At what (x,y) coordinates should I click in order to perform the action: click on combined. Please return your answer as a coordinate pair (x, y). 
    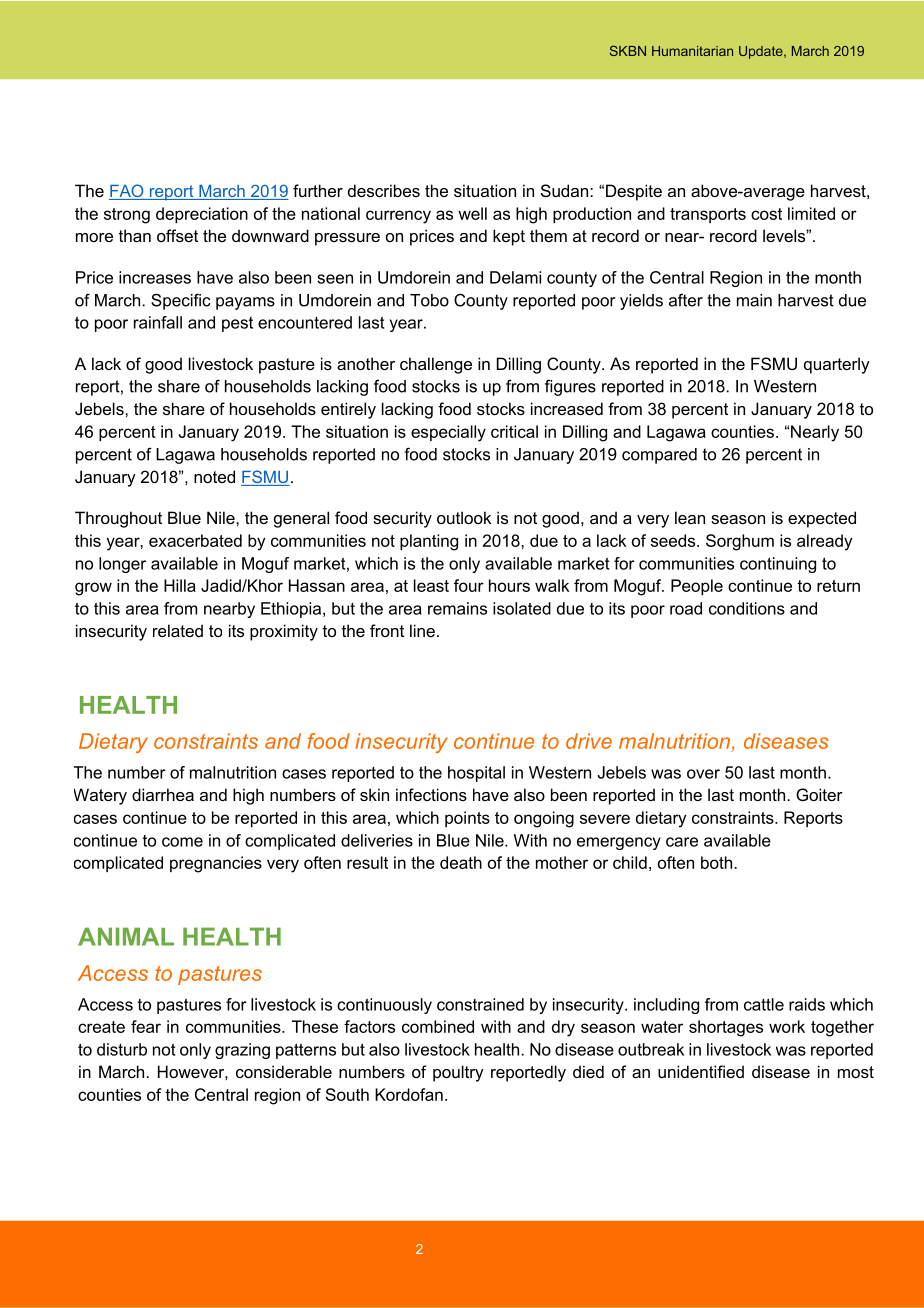
    Looking at the image, I should click on (438, 1026).
